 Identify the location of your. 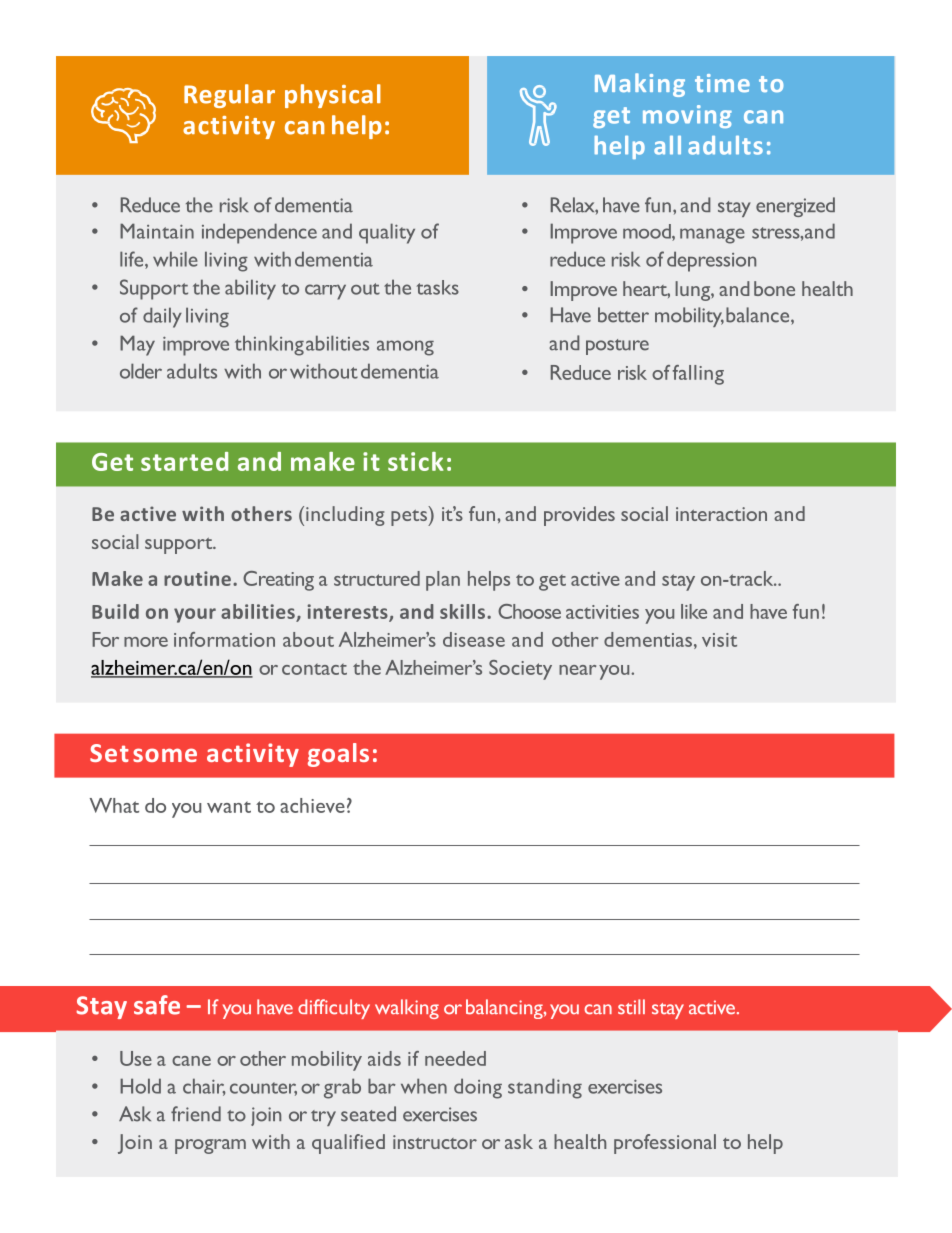
(195, 615).
